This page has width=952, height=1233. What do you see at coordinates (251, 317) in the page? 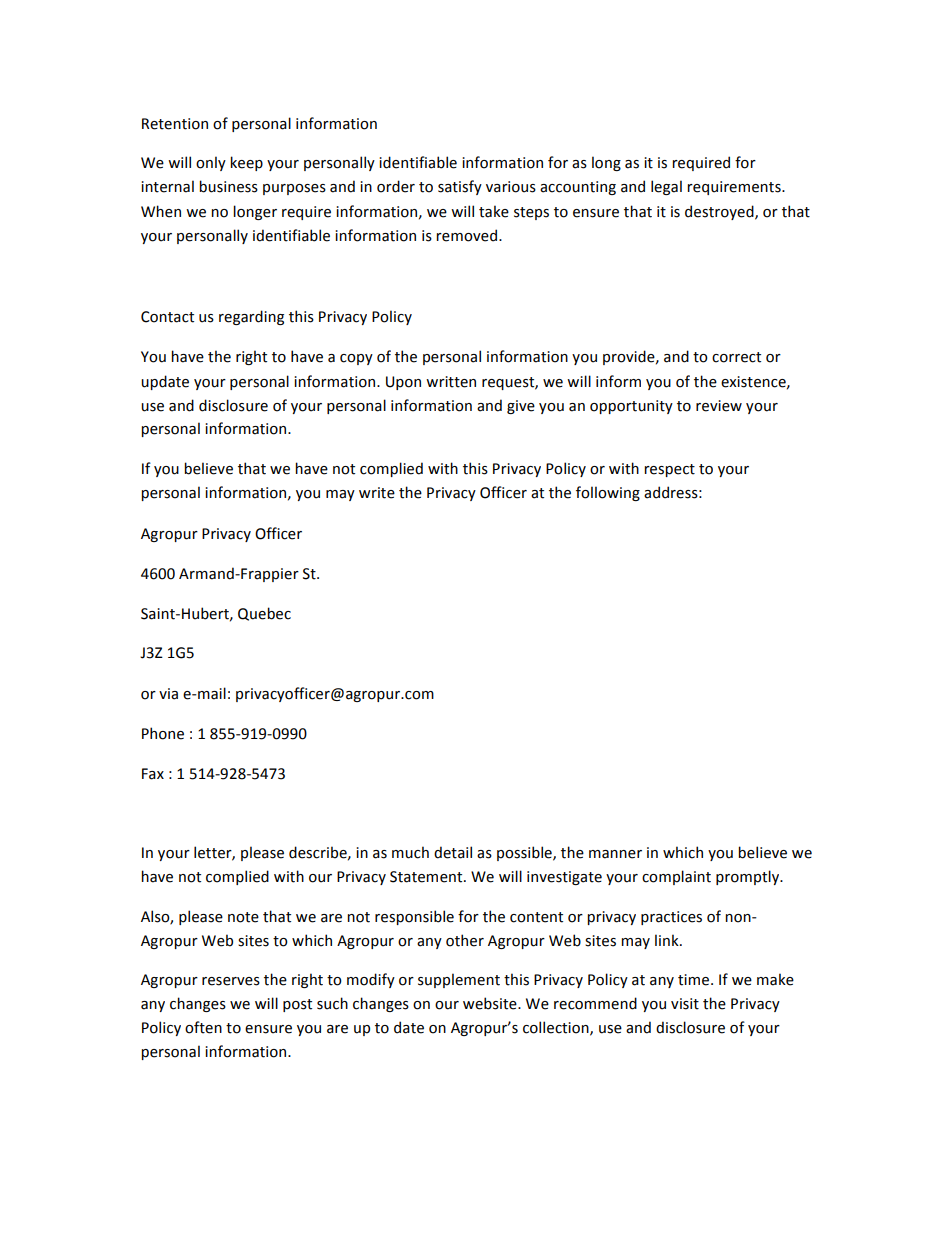
I see `regarding` at bounding box center [251, 317].
